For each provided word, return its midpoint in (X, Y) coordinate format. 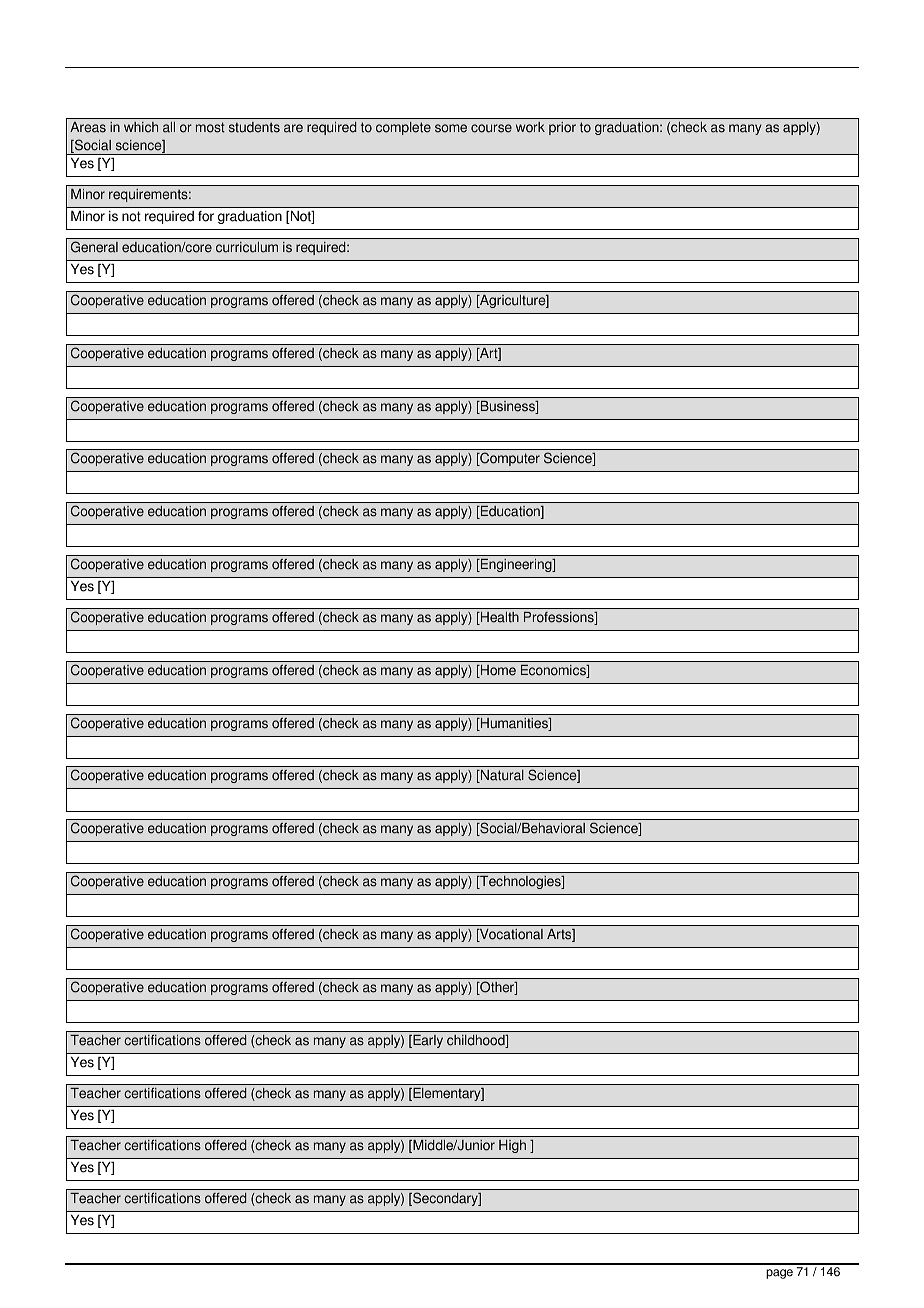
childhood (477, 1041)
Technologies (520, 882)
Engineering (516, 565)
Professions (560, 618)
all (169, 127)
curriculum (247, 247)
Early (427, 1041)
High (512, 1146)
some (451, 128)
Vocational (510, 935)
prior (562, 128)
